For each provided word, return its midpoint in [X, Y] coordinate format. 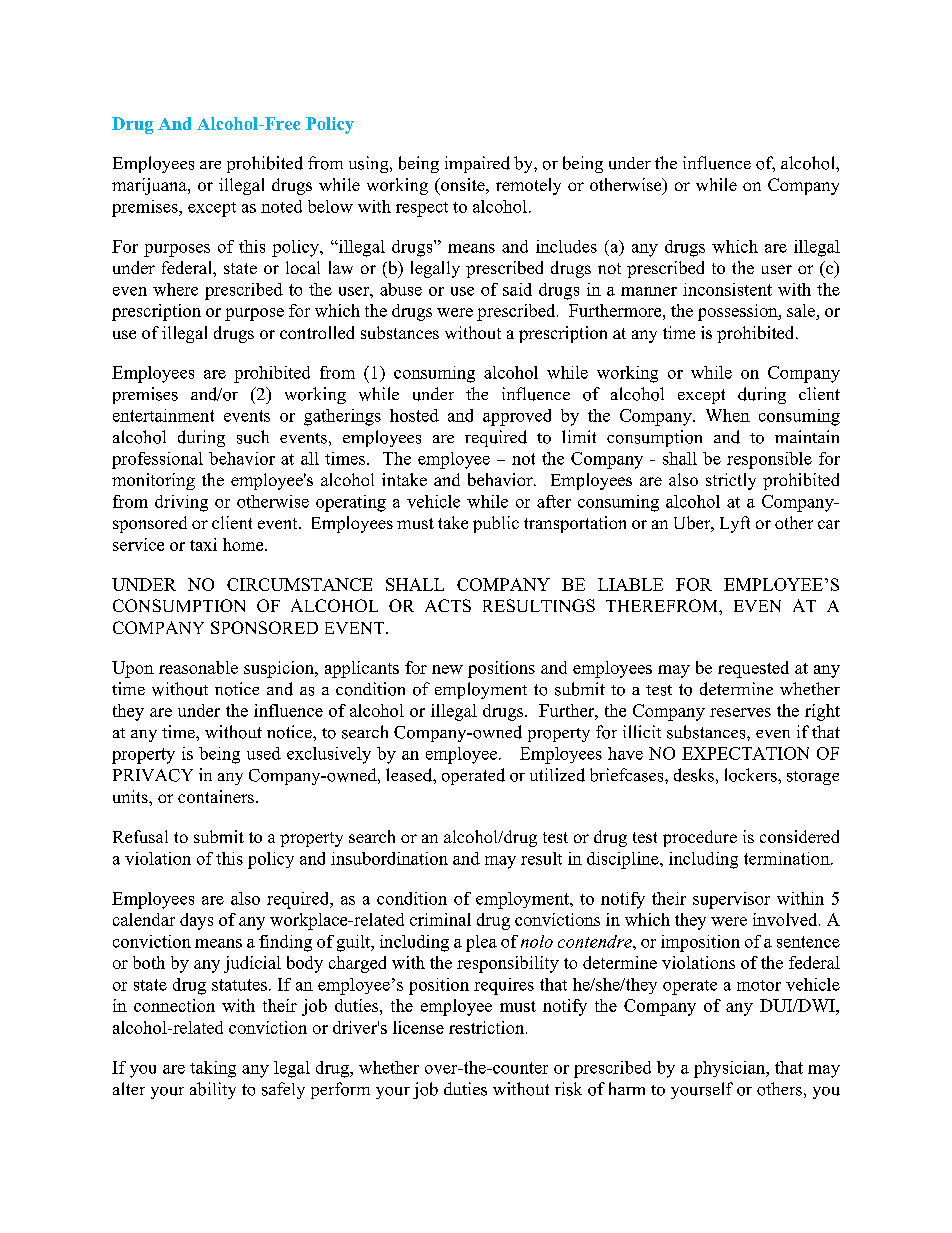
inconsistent [727, 289]
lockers [752, 775]
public [496, 524]
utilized [557, 775]
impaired [477, 164]
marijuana [150, 186]
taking [213, 1069]
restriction [488, 1027]
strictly [731, 481]
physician [731, 1069]
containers [216, 796]
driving [181, 503]
